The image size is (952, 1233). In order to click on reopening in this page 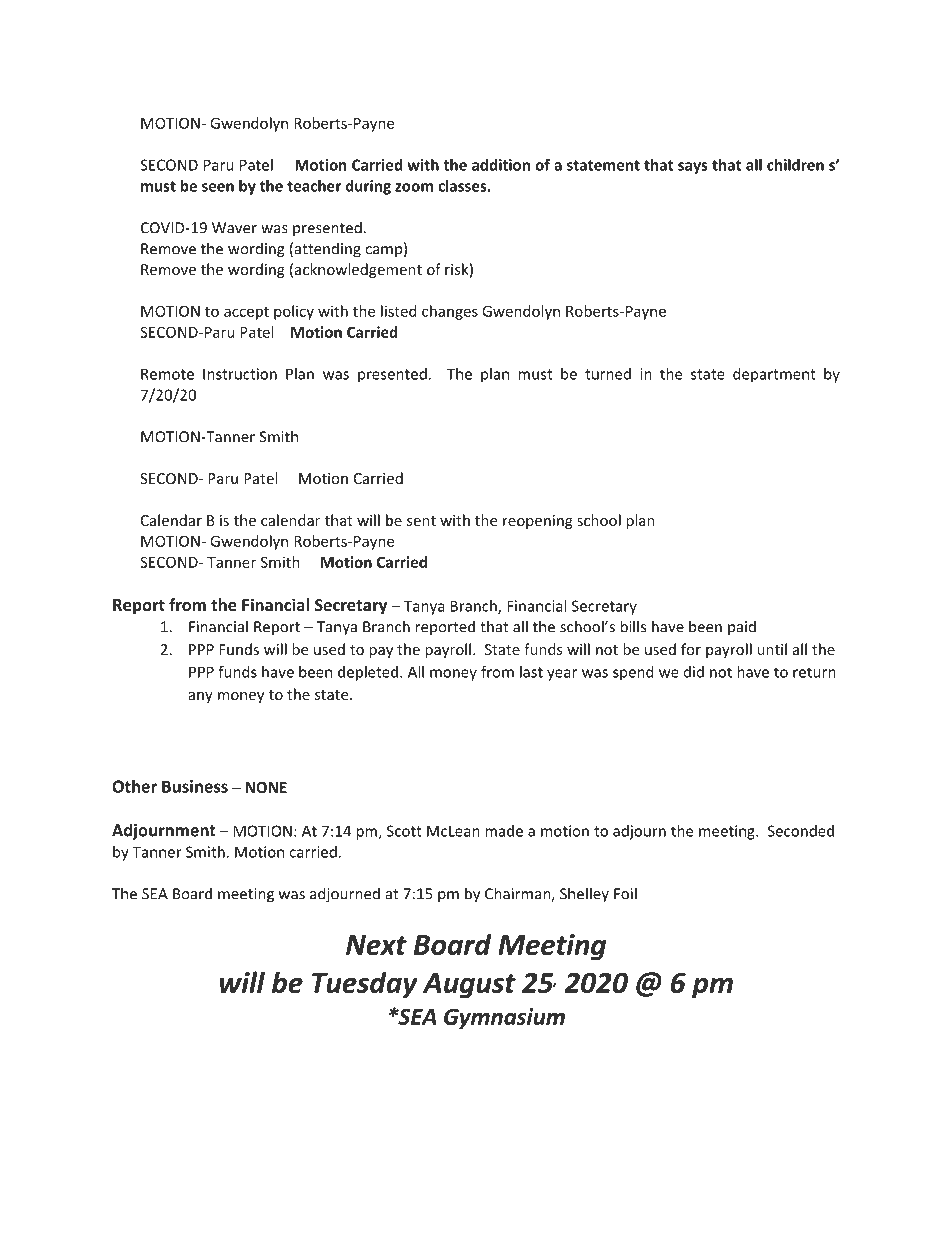, I will do `click(538, 522)`.
